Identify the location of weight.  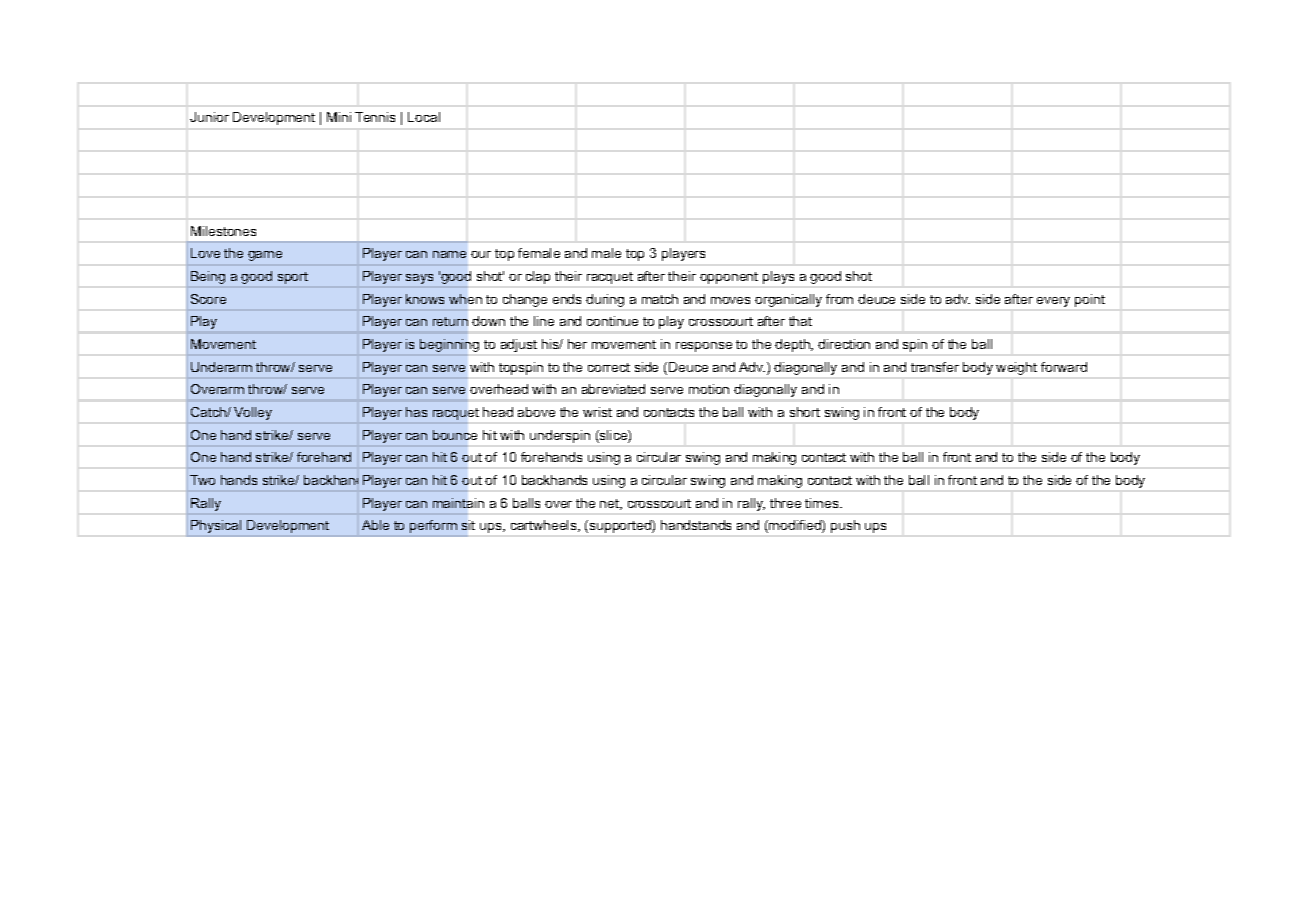
(1016, 368).
